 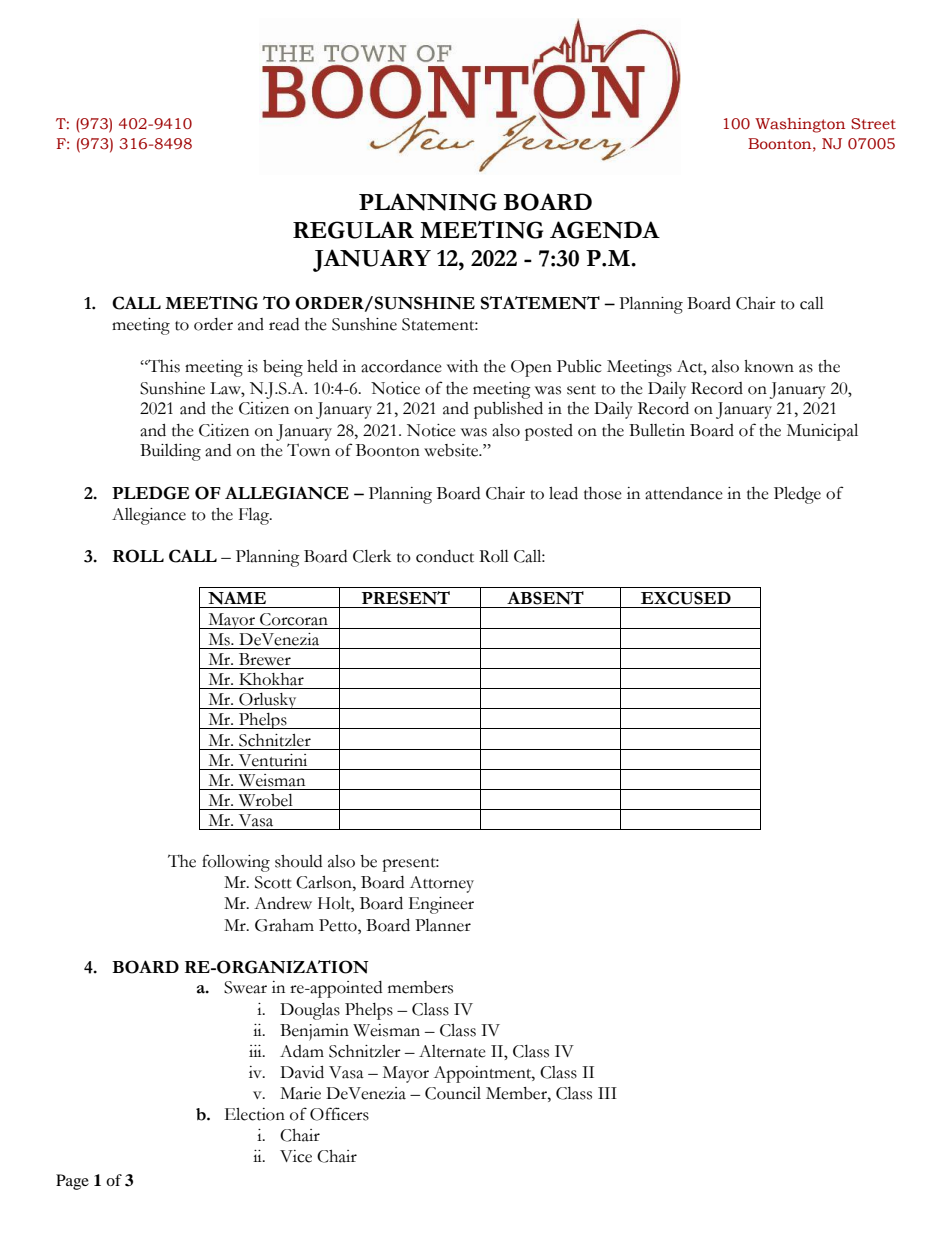 What do you see at coordinates (237, 598) in the page?
I see `NAME` at bounding box center [237, 598].
